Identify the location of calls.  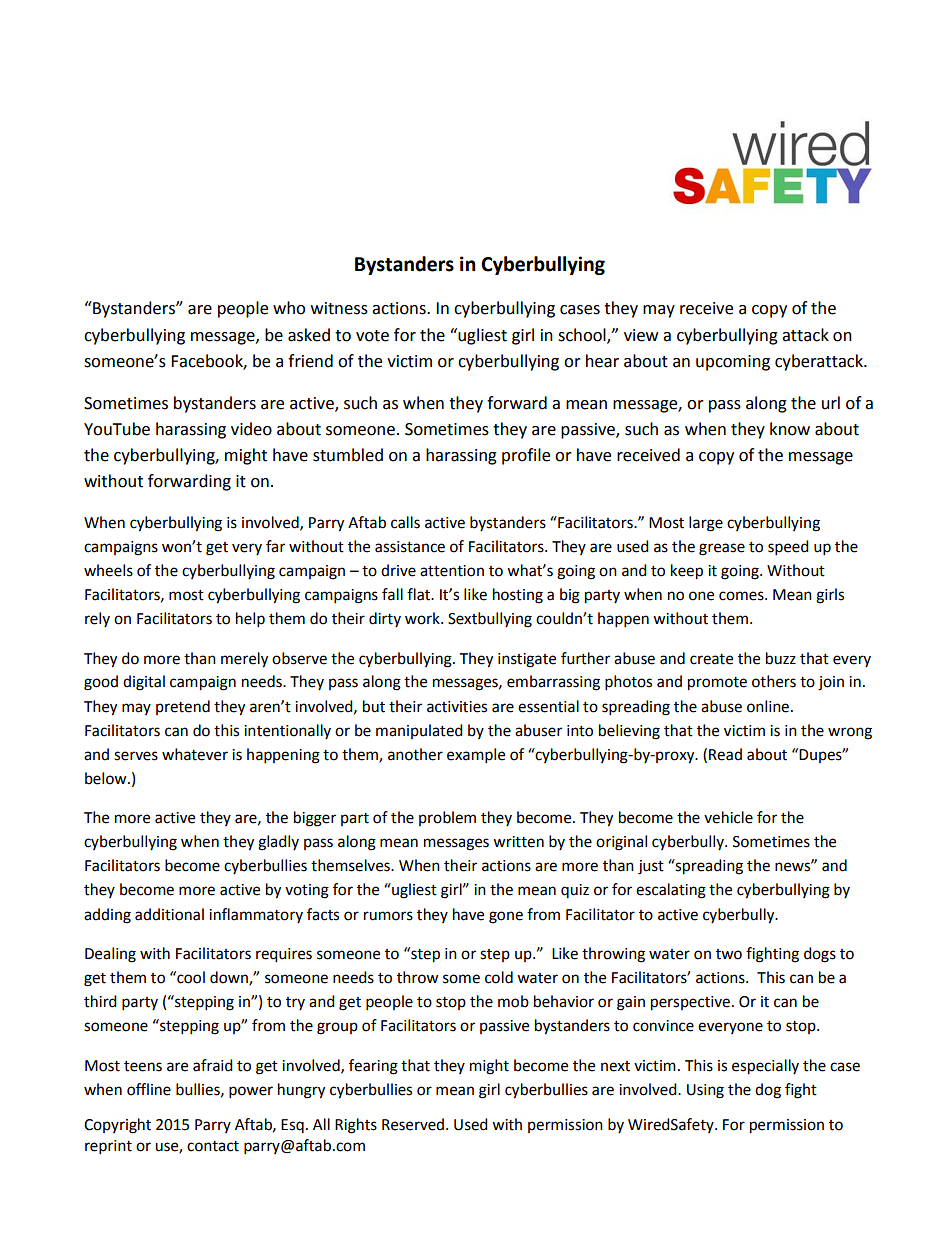
(405, 522).
